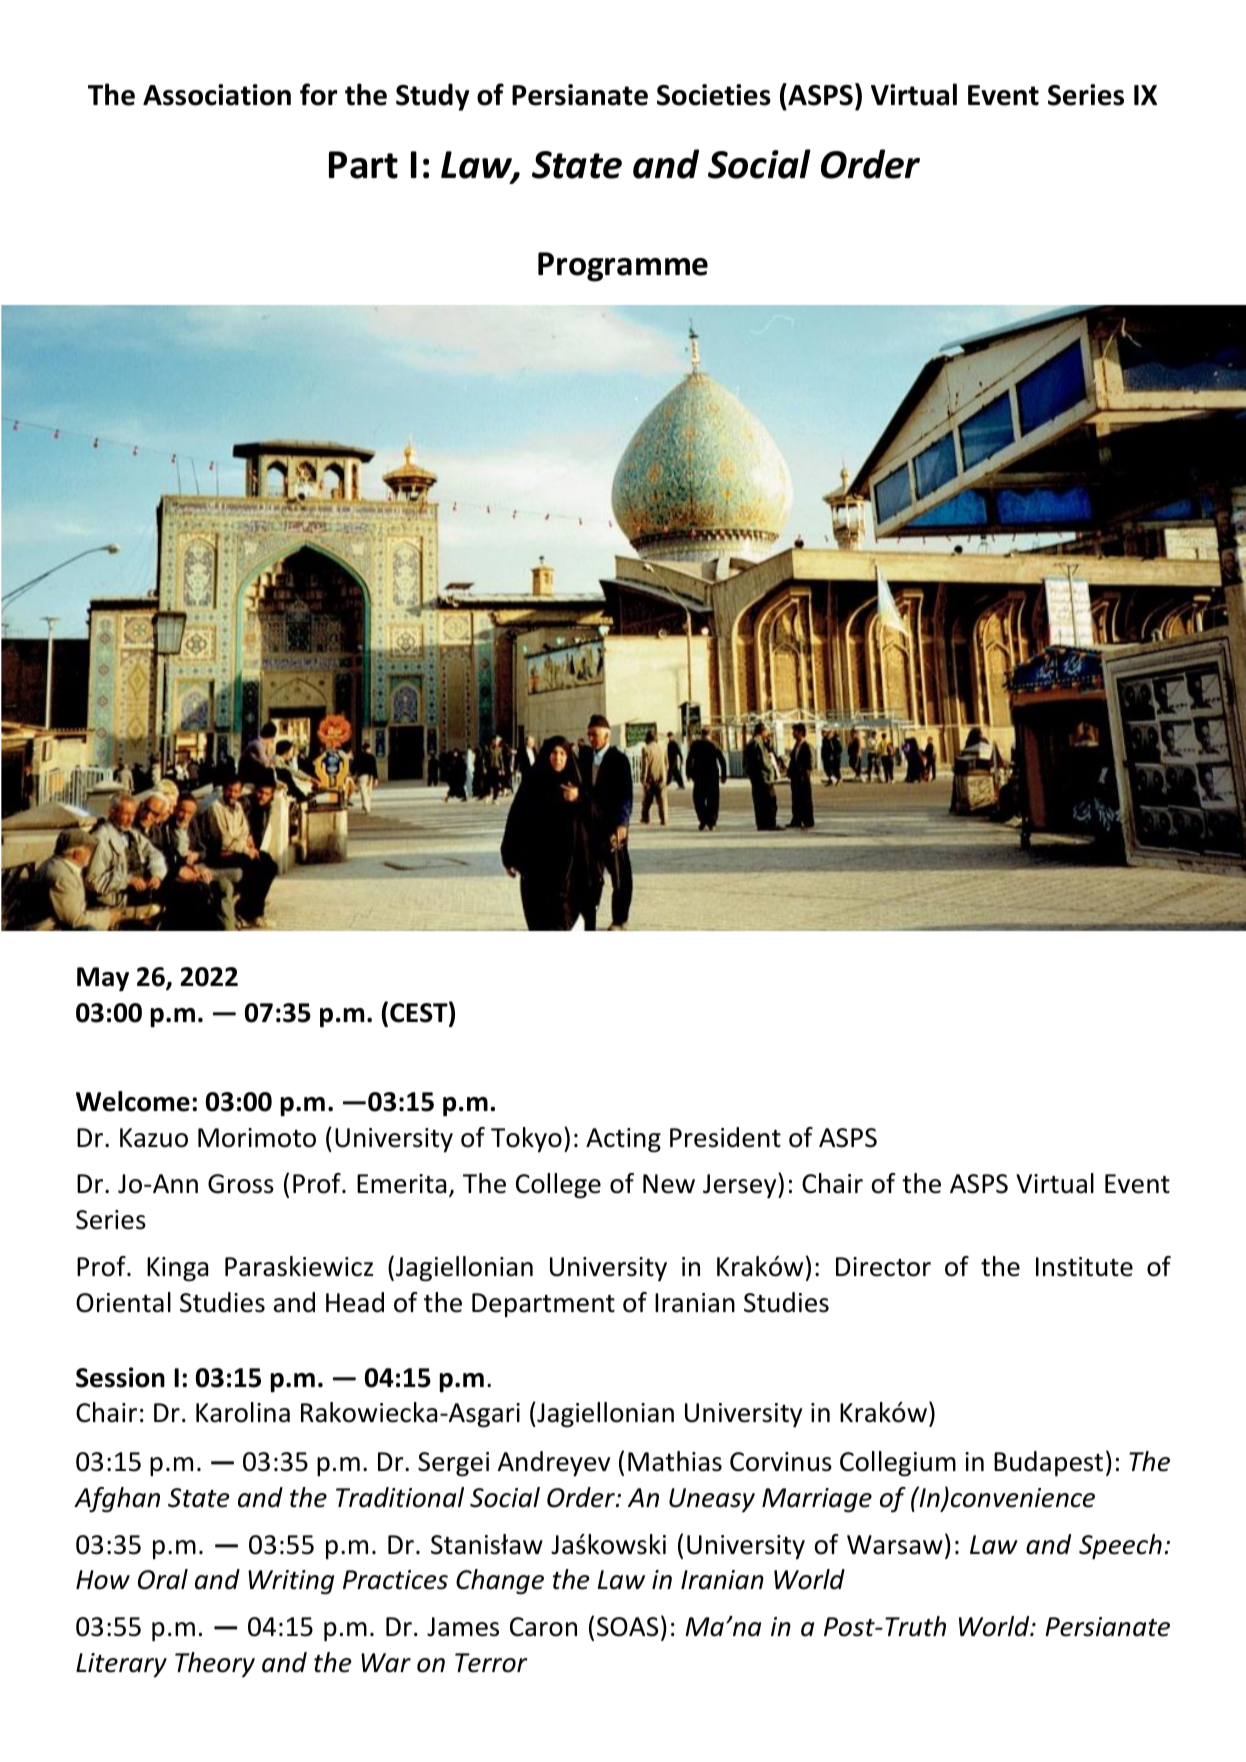 This image has width=1246, height=1762. I want to click on President, so click(725, 1137).
